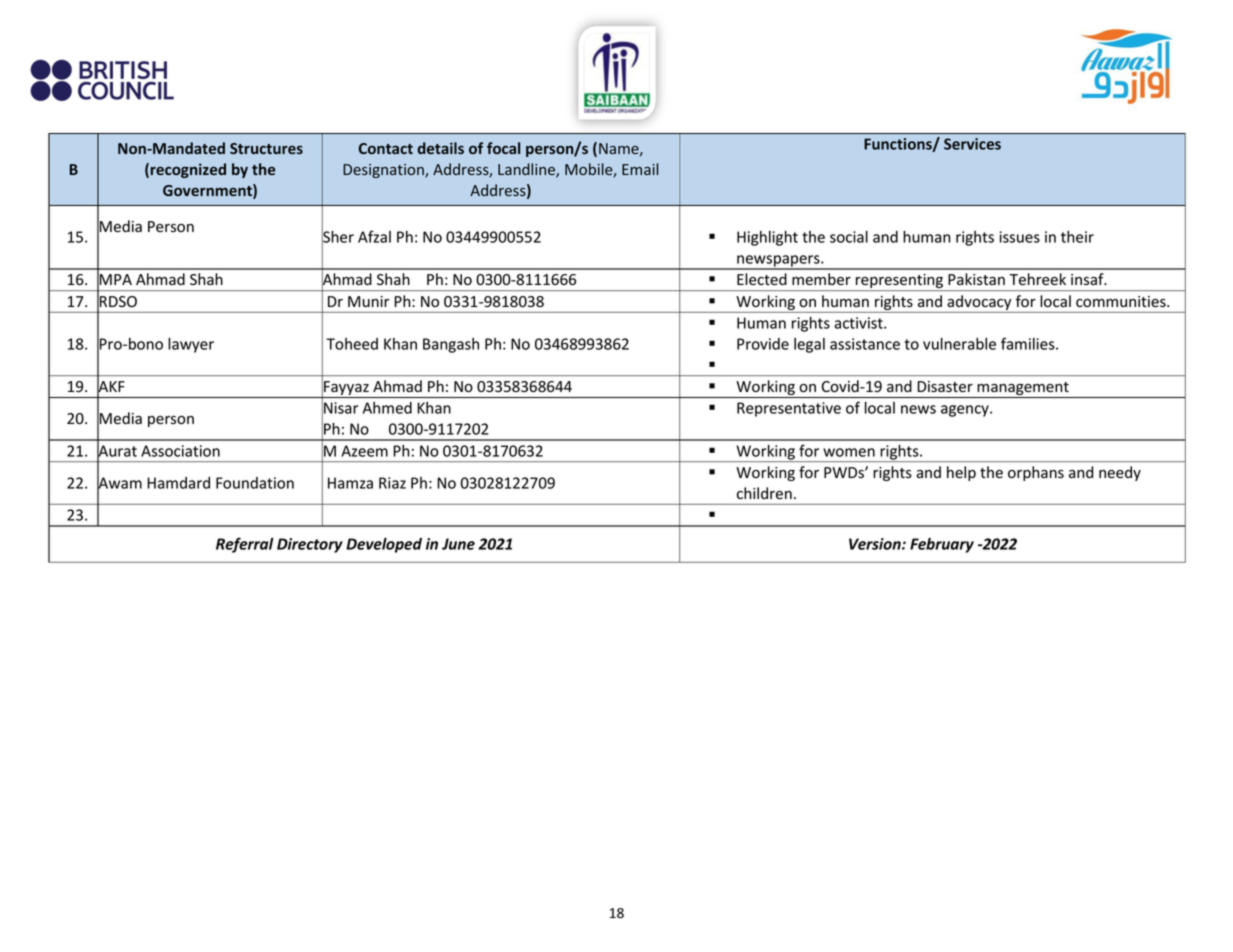  I want to click on Pakistan, so click(976, 279).
